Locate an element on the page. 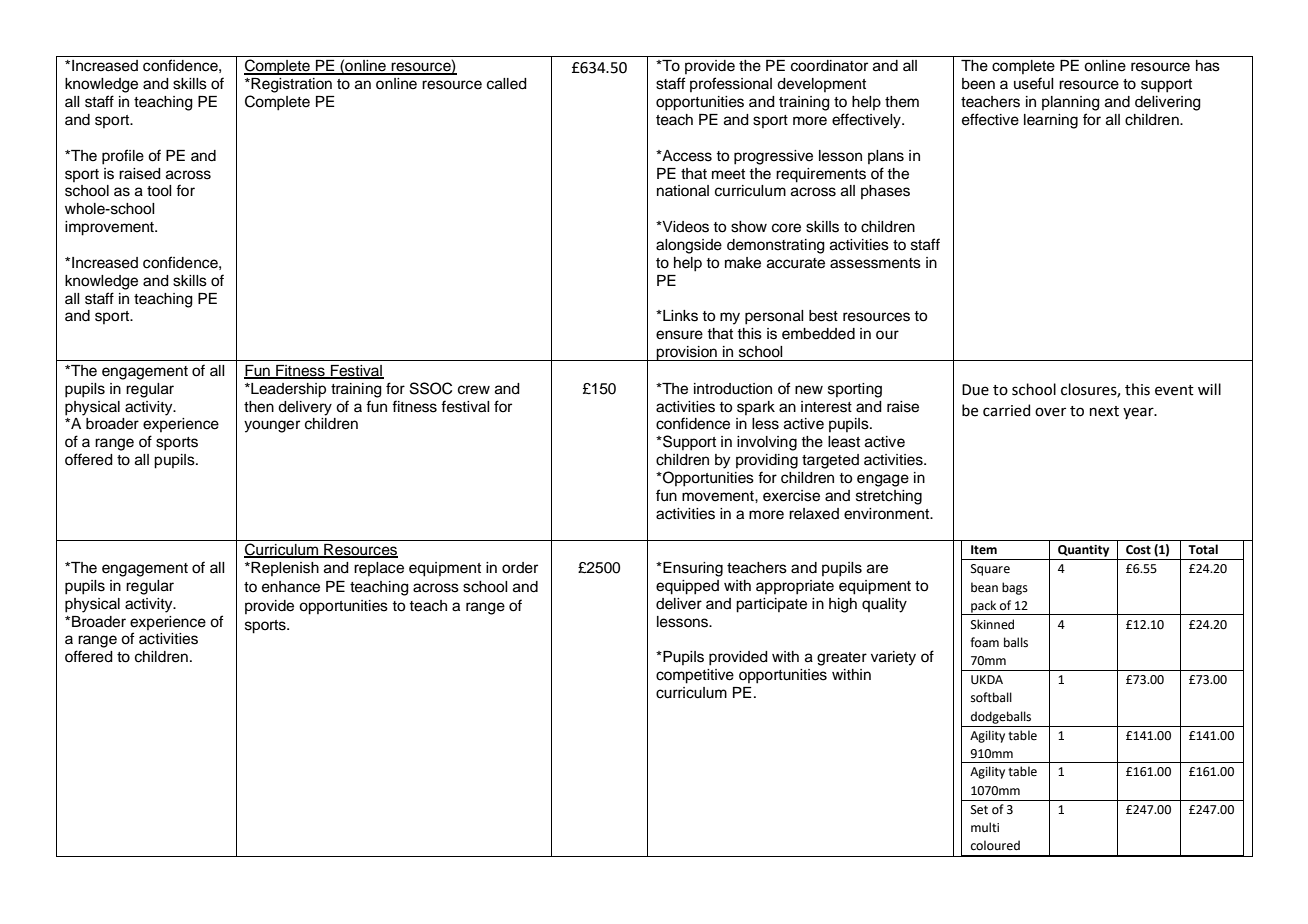 The width and height of the document is (1308, 924). professional is located at coordinates (731, 84).
